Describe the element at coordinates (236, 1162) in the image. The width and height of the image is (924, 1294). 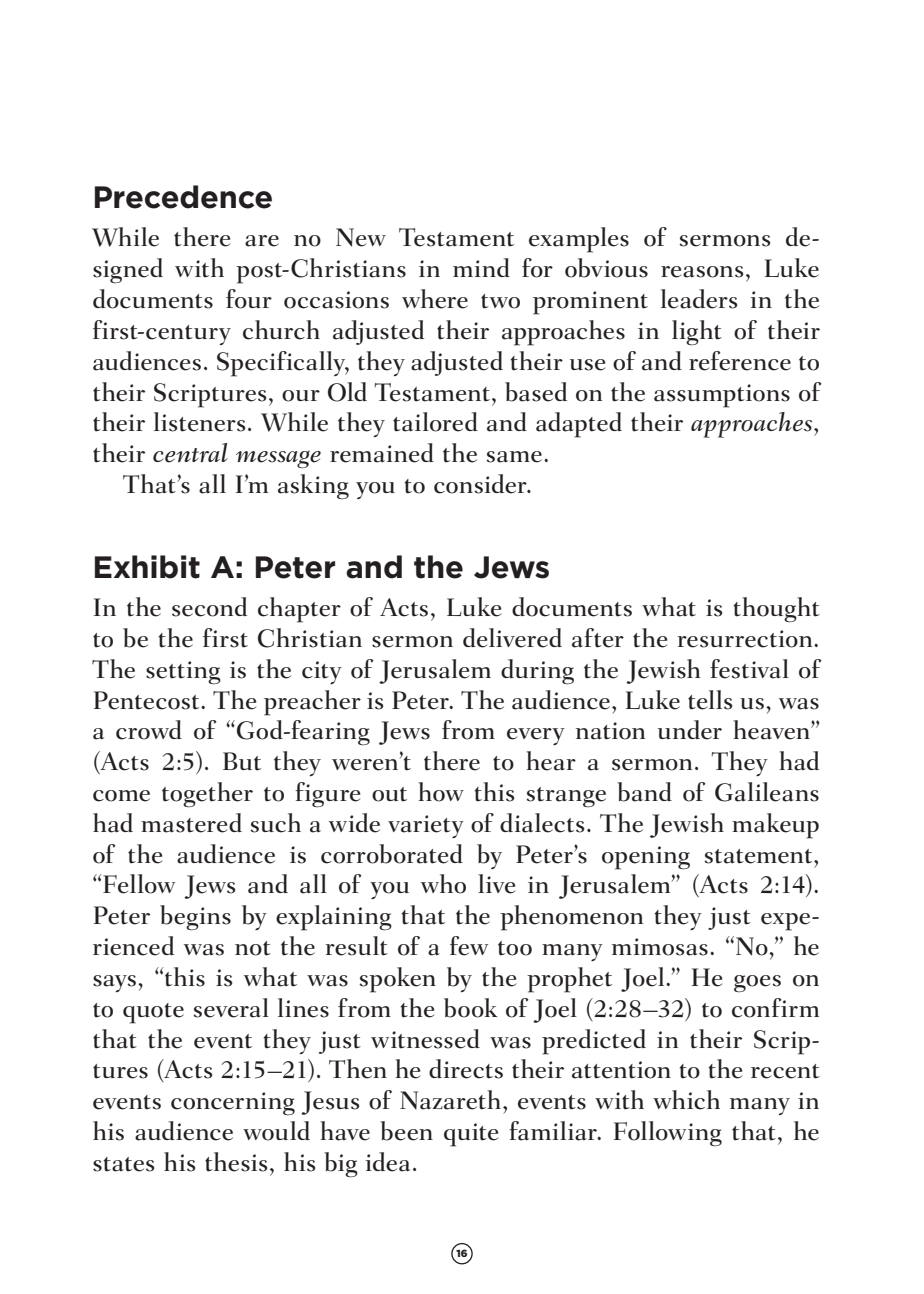
I see `thesis` at that location.
